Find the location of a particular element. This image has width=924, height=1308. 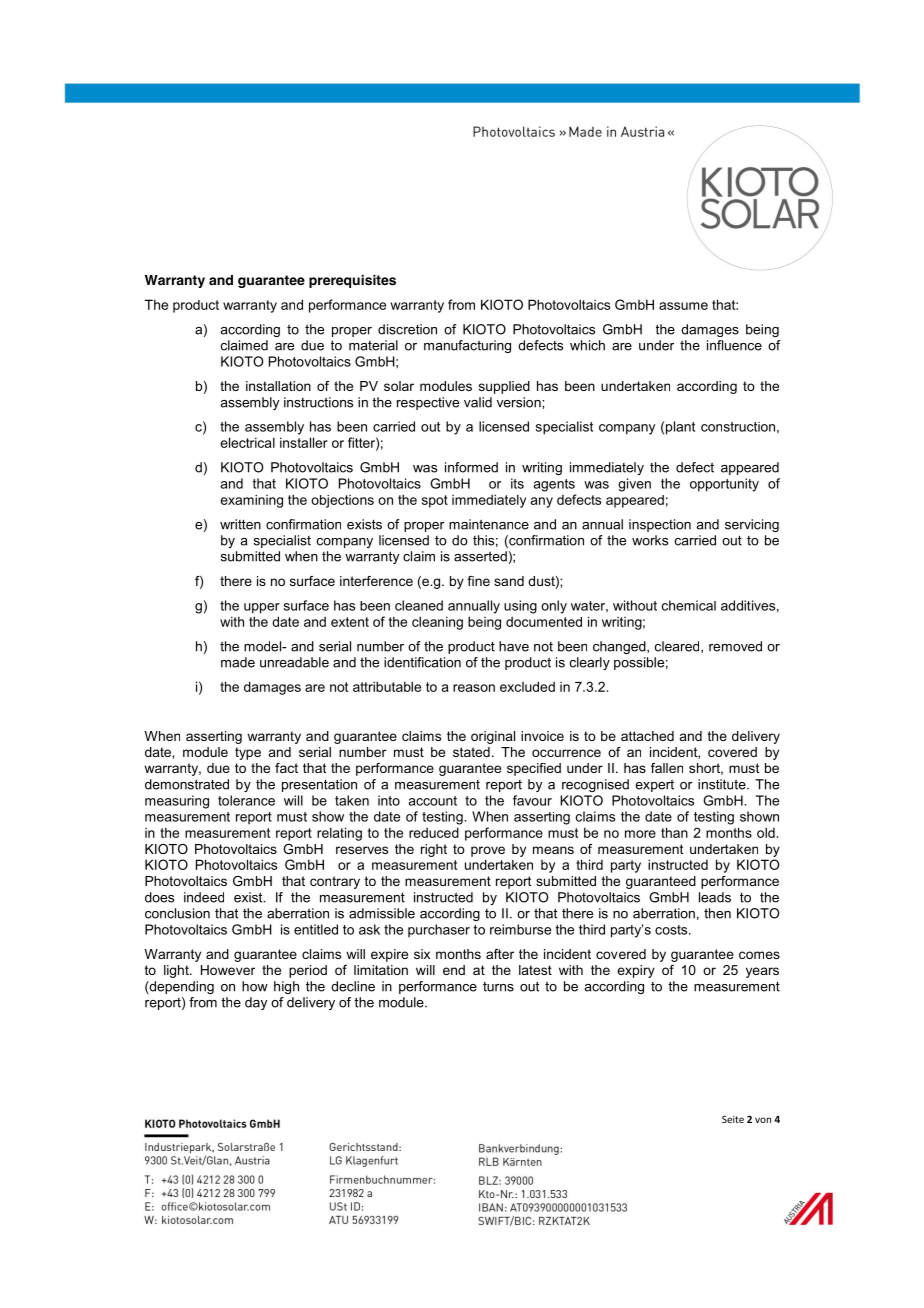

discretion is located at coordinates (407, 329).
